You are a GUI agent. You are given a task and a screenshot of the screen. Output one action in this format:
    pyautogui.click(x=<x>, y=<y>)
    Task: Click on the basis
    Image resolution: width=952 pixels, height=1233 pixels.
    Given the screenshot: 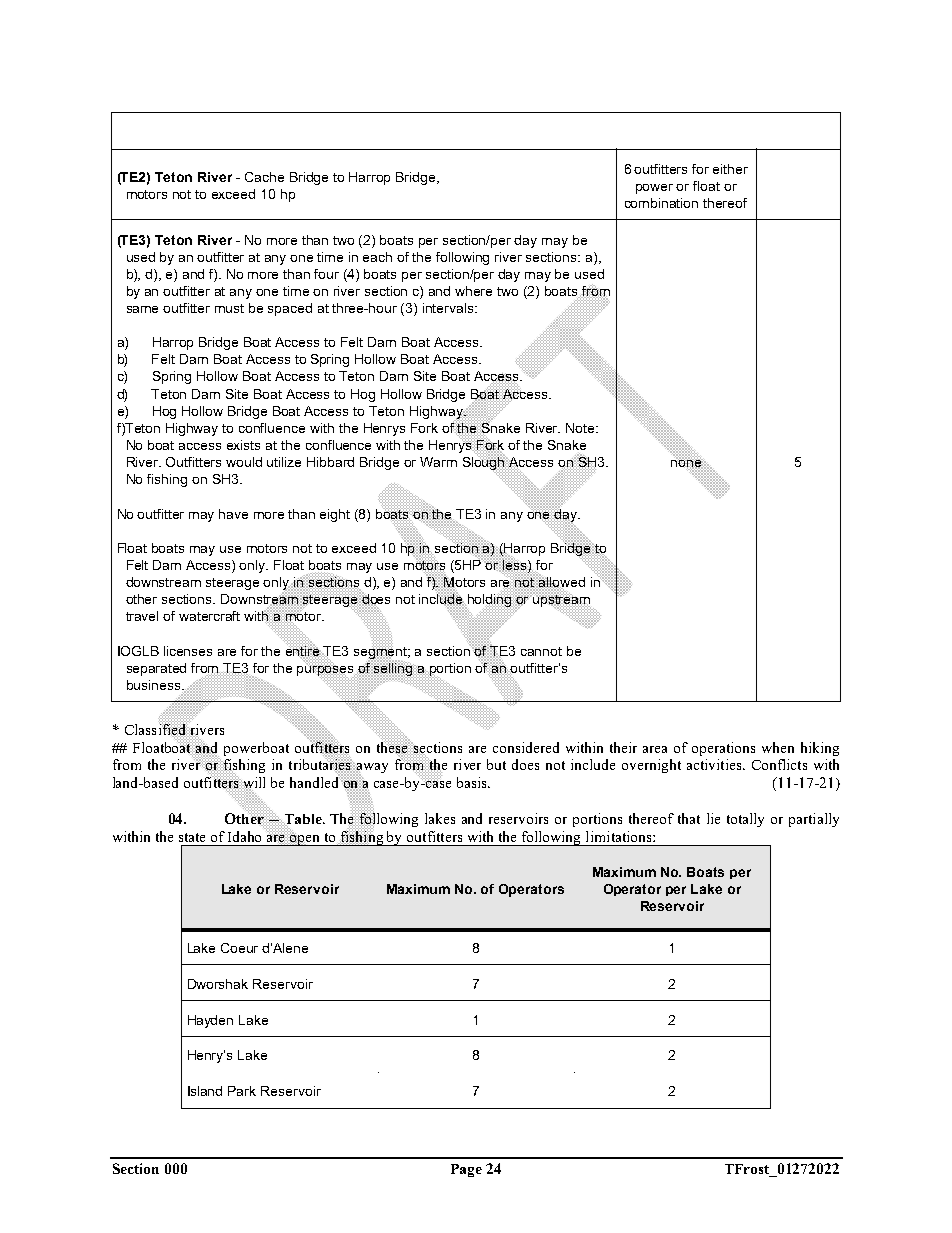 What is the action you would take?
    pyautogui.click(x=473, y=782)
